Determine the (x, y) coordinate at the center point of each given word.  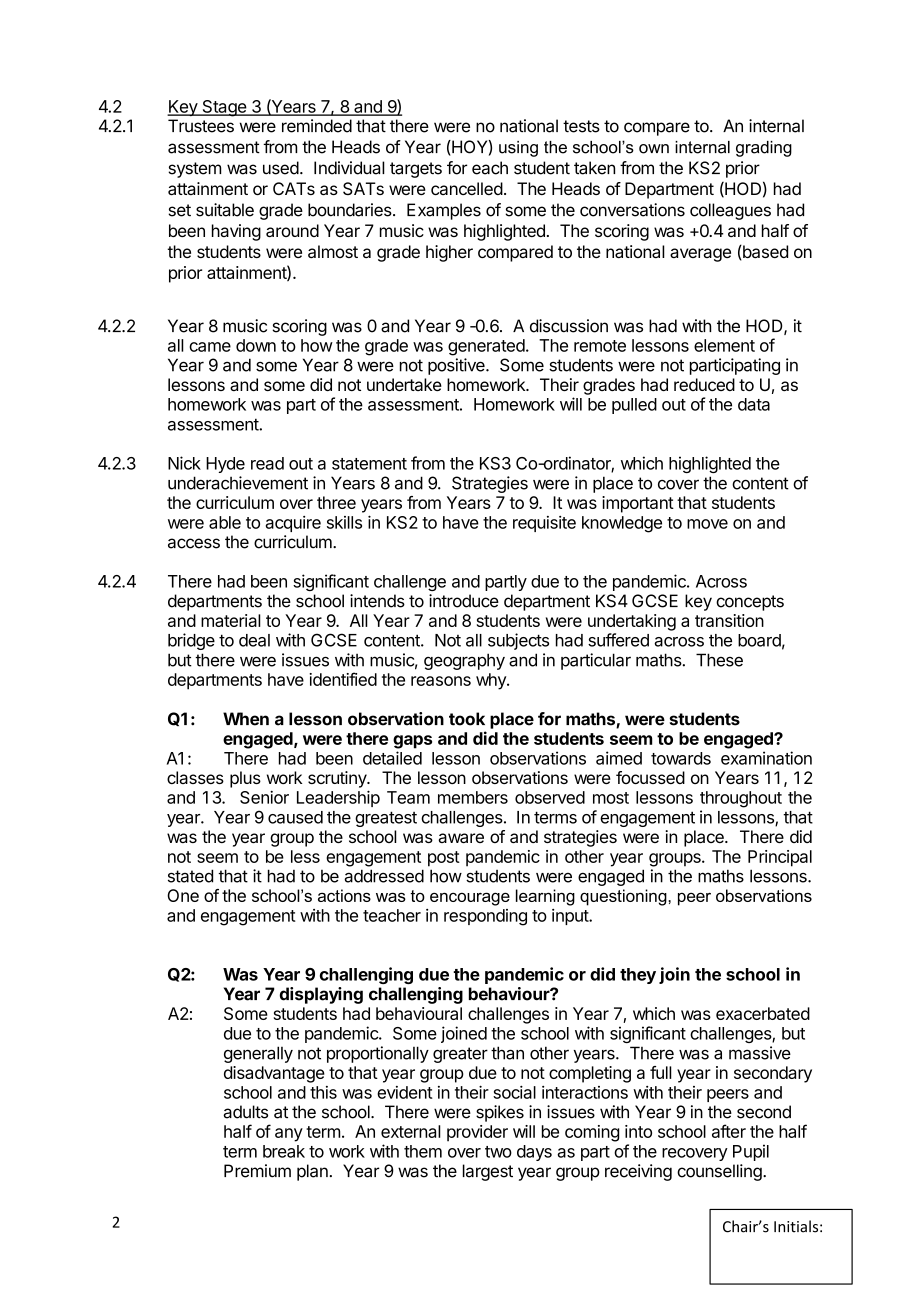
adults (245, 1112)
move (707, 524)
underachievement (238, 483)
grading (764, 149)
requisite (544, 524)
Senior (264, 797)
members (473, 797)
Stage (224, 108)
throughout (741, 799)
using (518, 149)
